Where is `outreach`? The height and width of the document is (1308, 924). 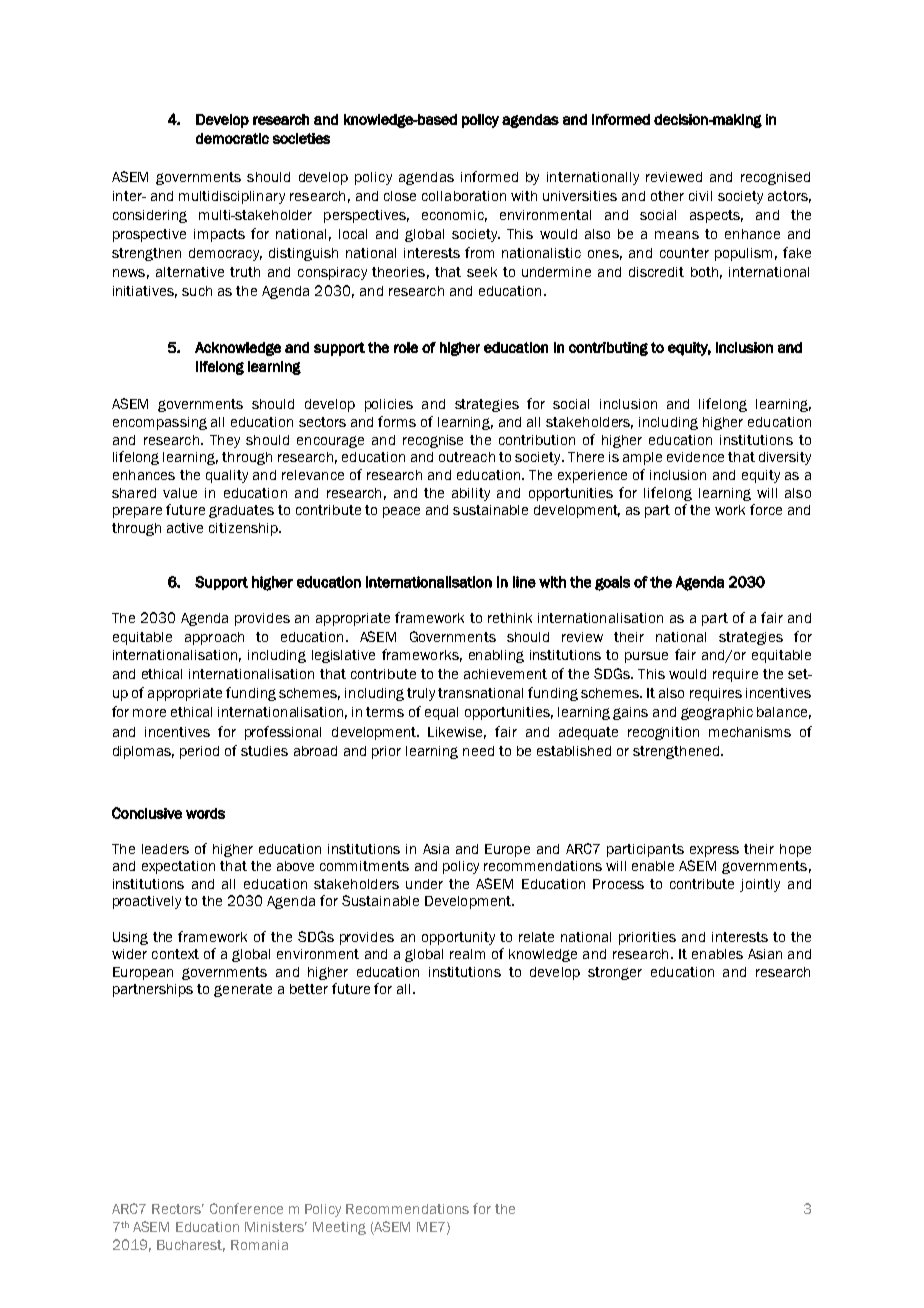
outreach is located at coordinates (467, 457).
